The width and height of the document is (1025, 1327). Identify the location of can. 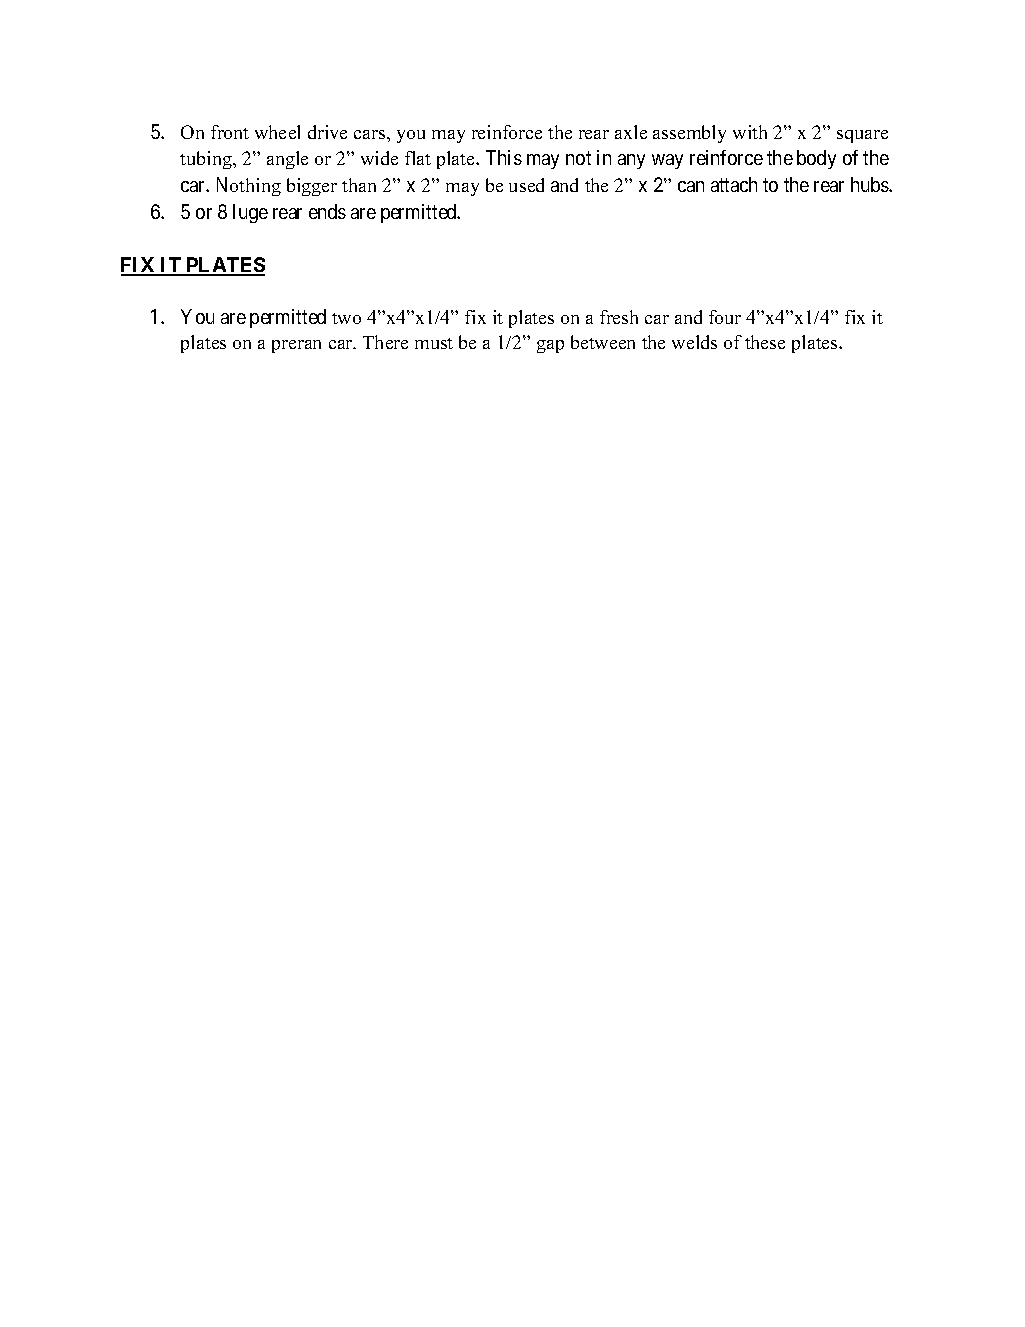
(691, 186).
